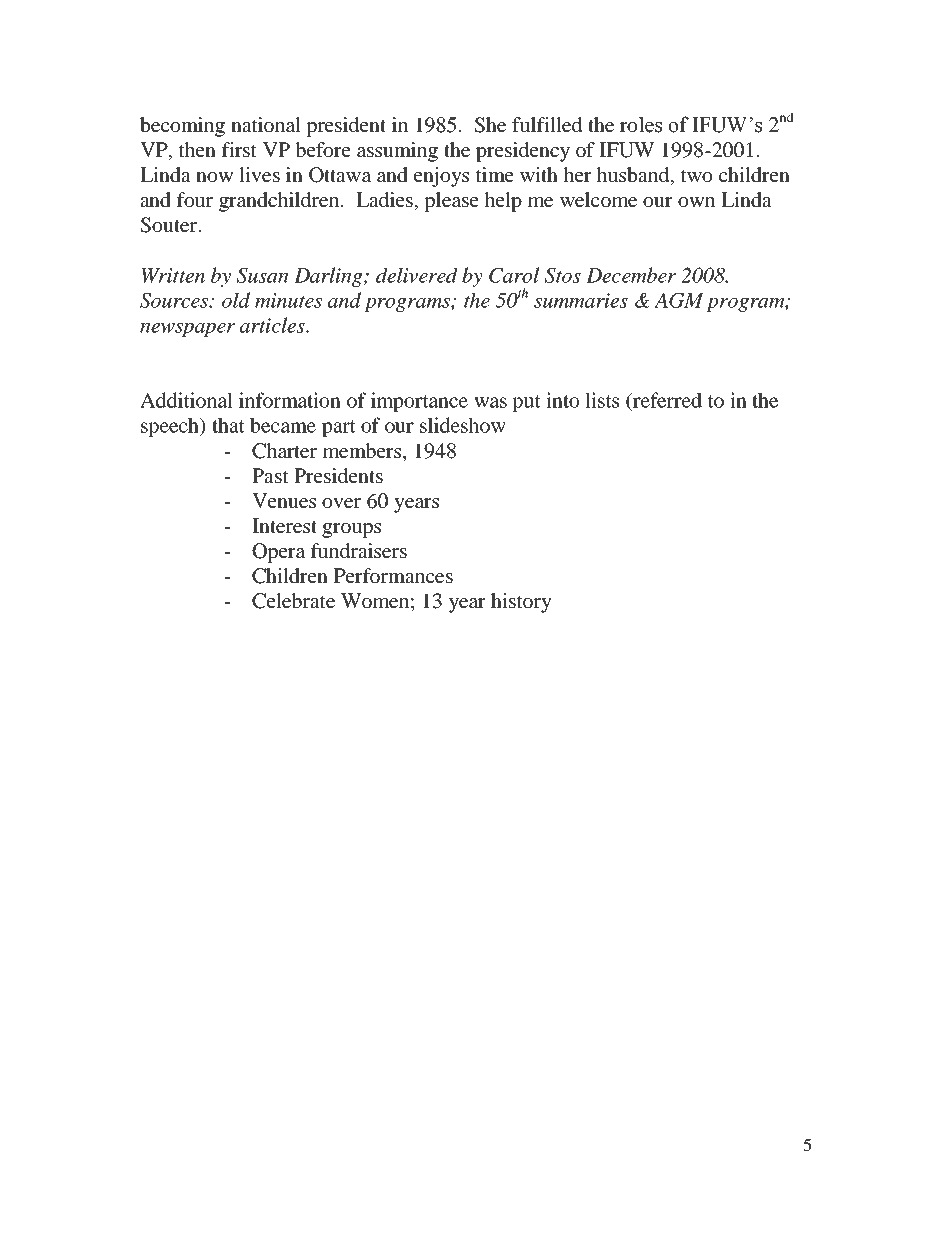 This image has height=1233, width=952. I want to click on members, so click(363, 450).
